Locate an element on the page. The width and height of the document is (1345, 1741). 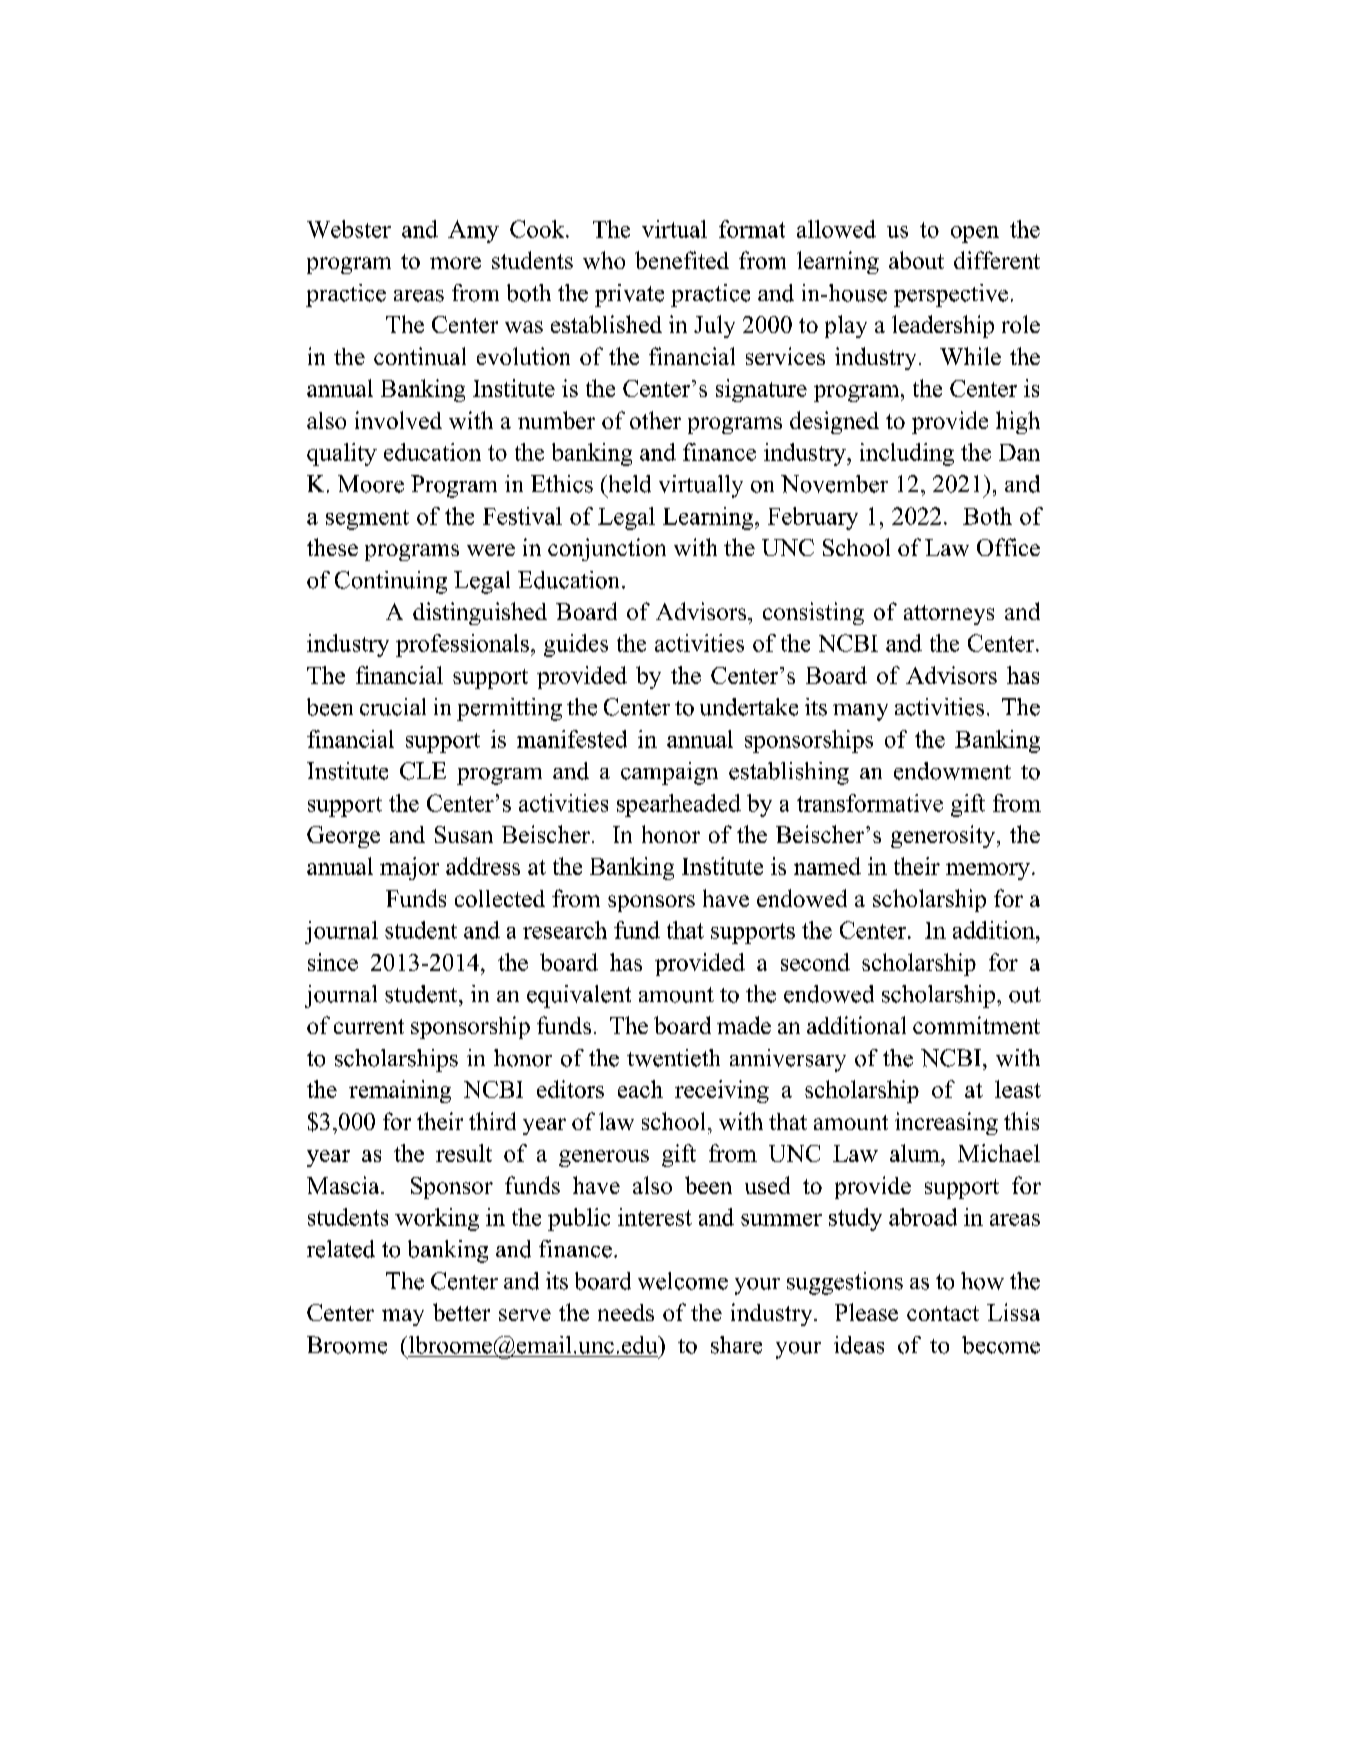
campaign is located at coordinates (669, 773).
